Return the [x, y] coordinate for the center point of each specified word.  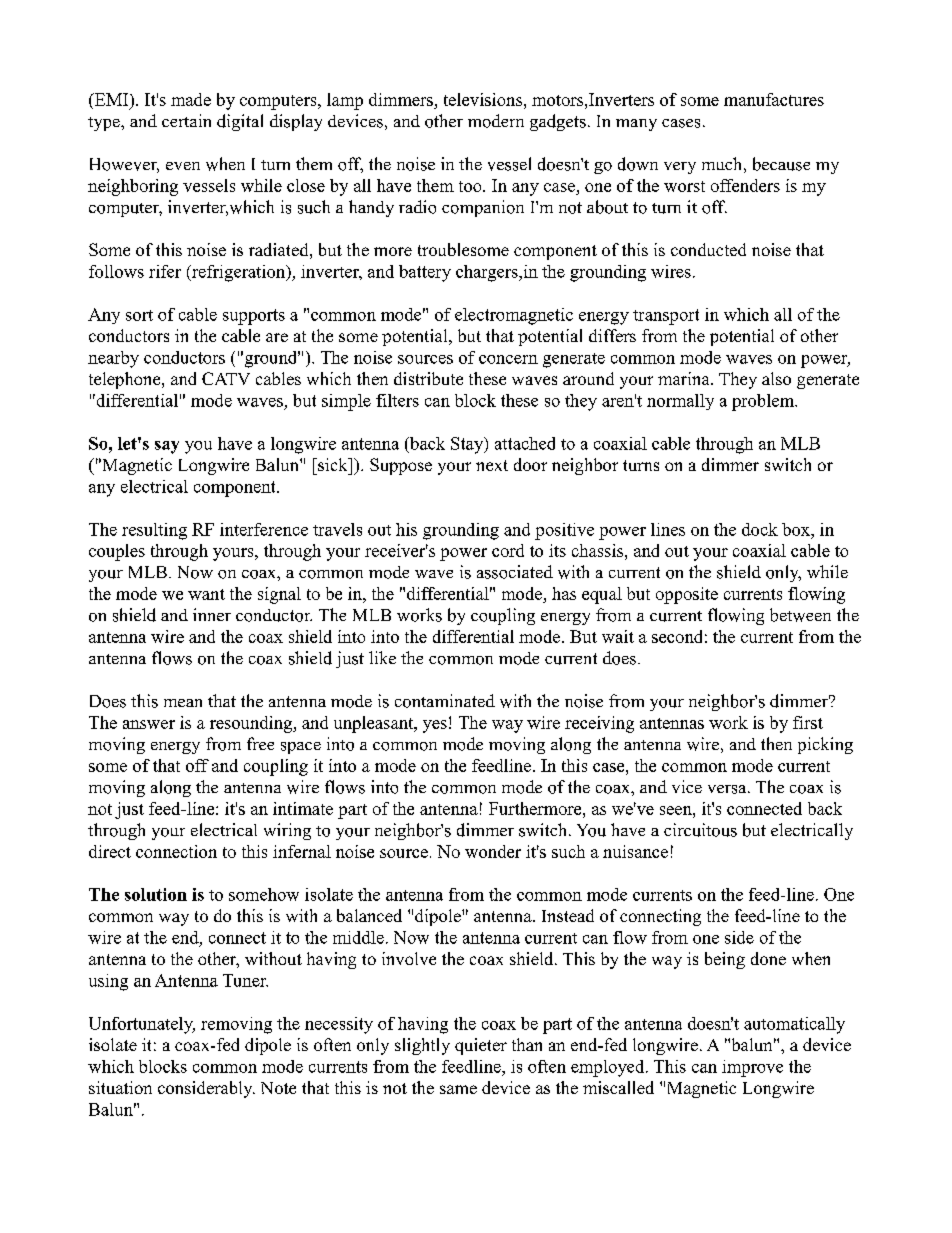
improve [752, 1068]
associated [515, 572]
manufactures [774, 99]
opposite [687, 595]
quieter [481, 1046]
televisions [483, 99]
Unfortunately [142, 1025]
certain [186, 120]
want [206, 594]
